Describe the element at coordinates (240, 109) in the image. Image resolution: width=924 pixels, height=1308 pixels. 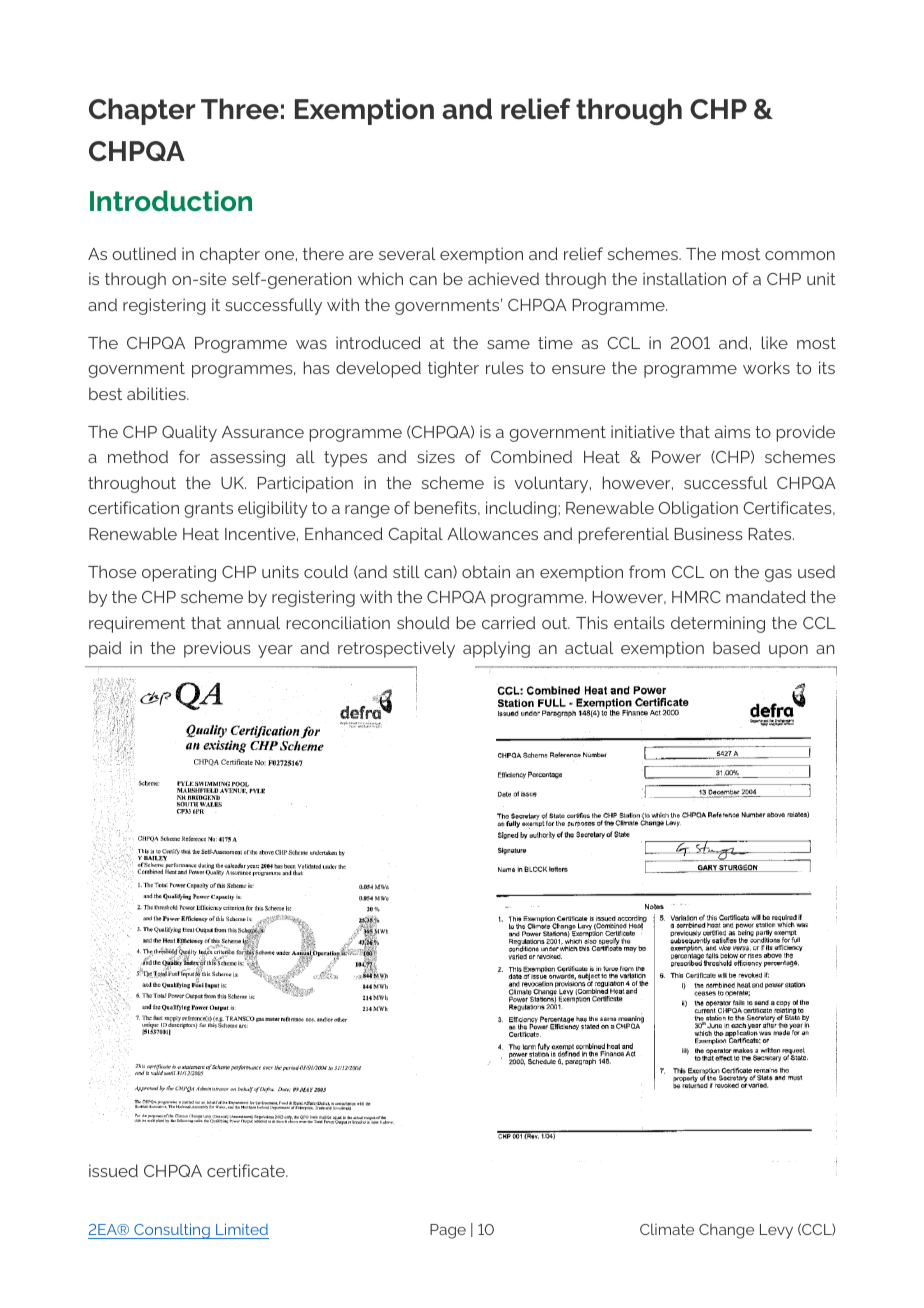
I see `Three` at that location.
